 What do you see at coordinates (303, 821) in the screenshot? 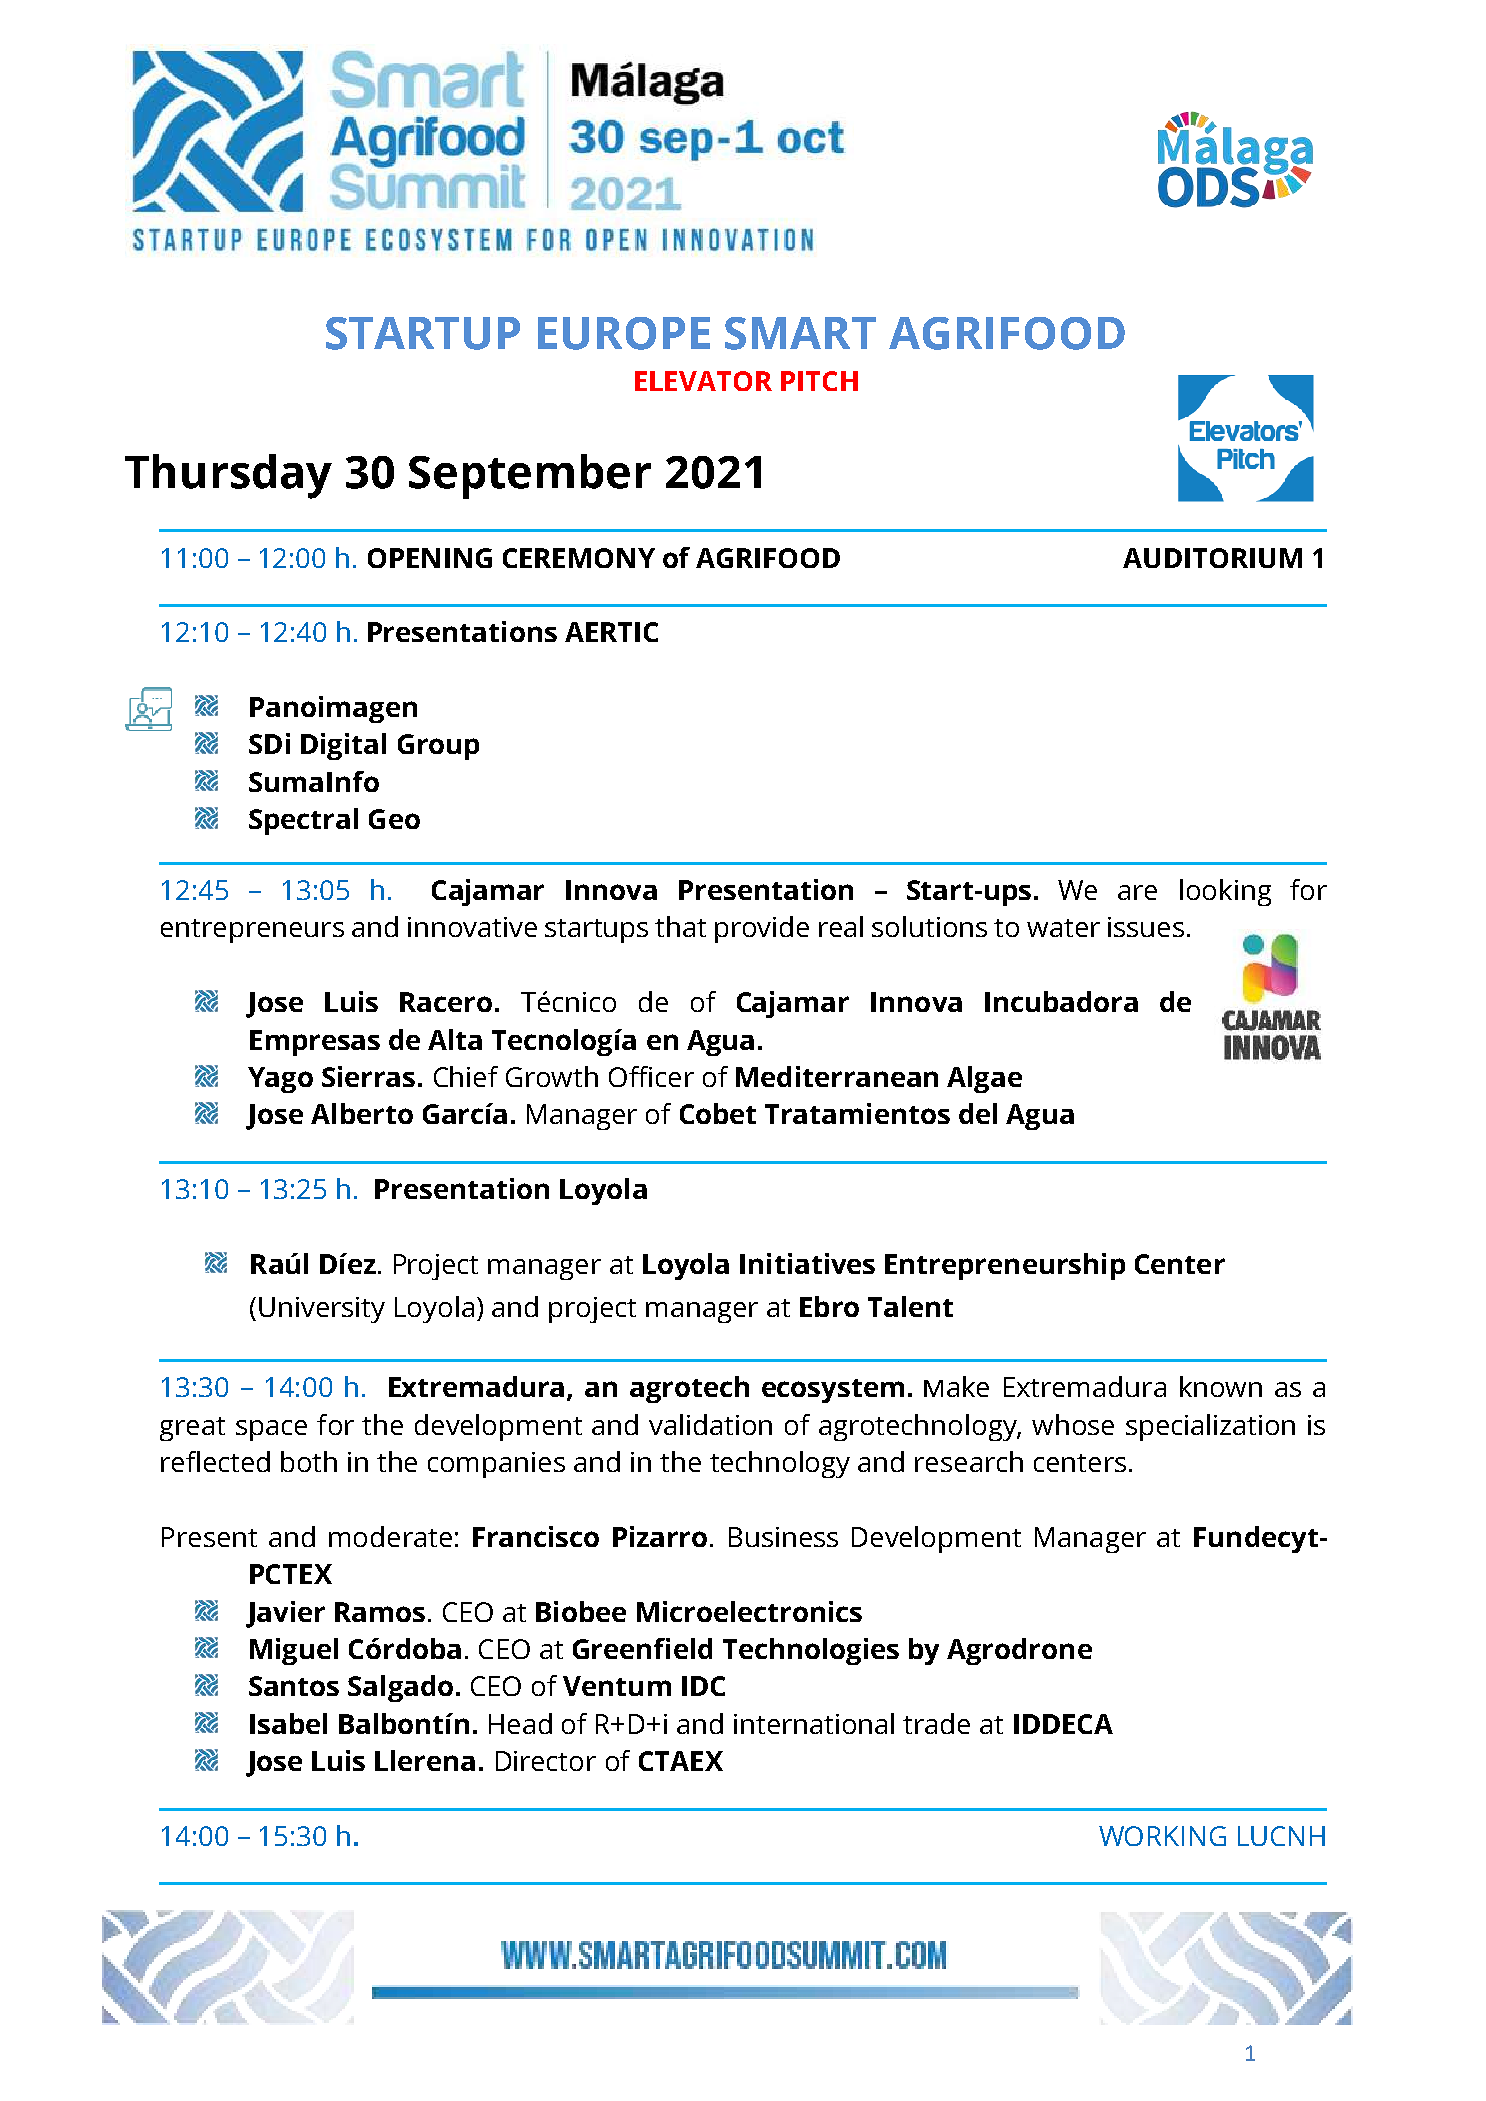
I see `Spectral` at bounding box center [303, 821].
